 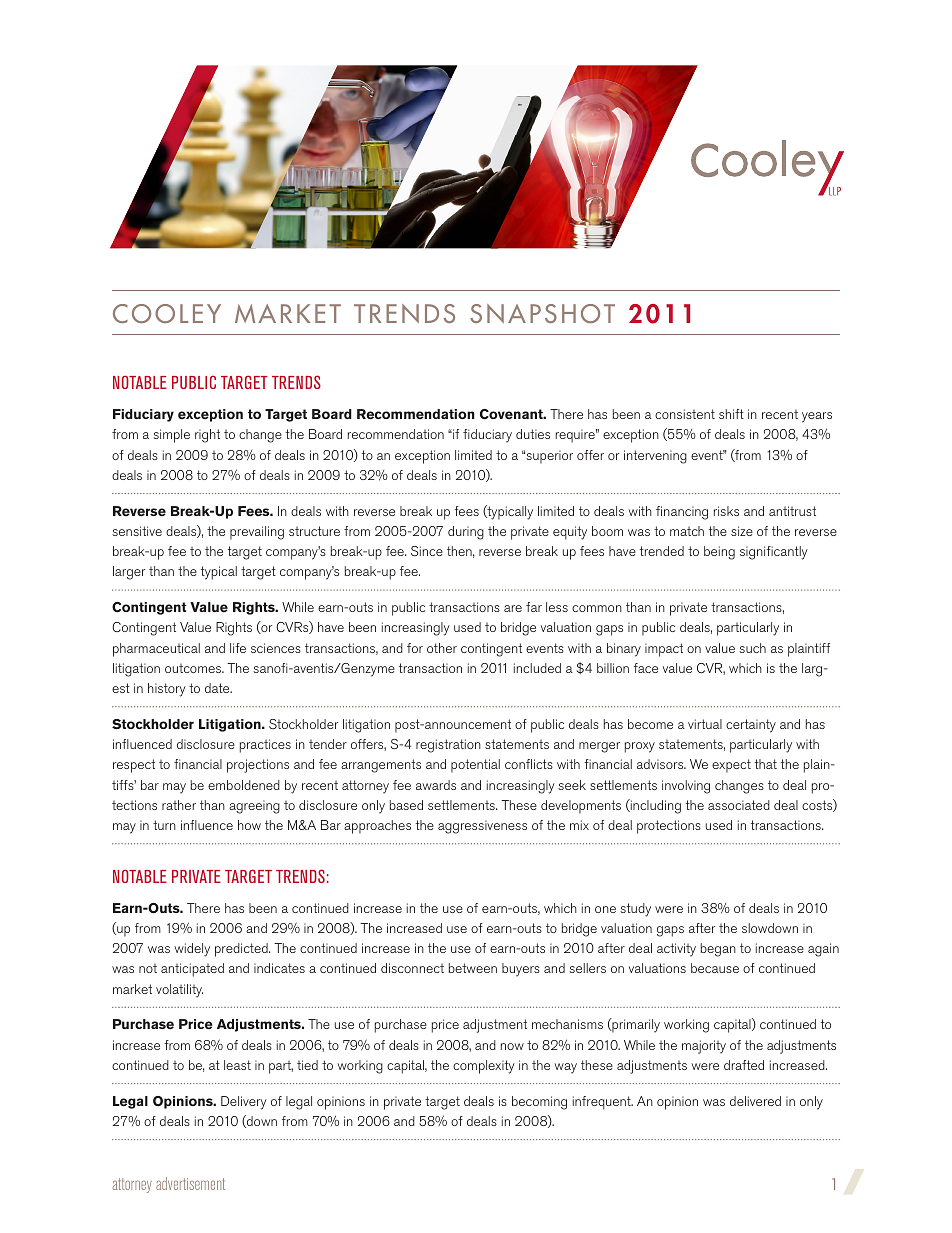 I want to click on shift, so click(x=731, y=414).
